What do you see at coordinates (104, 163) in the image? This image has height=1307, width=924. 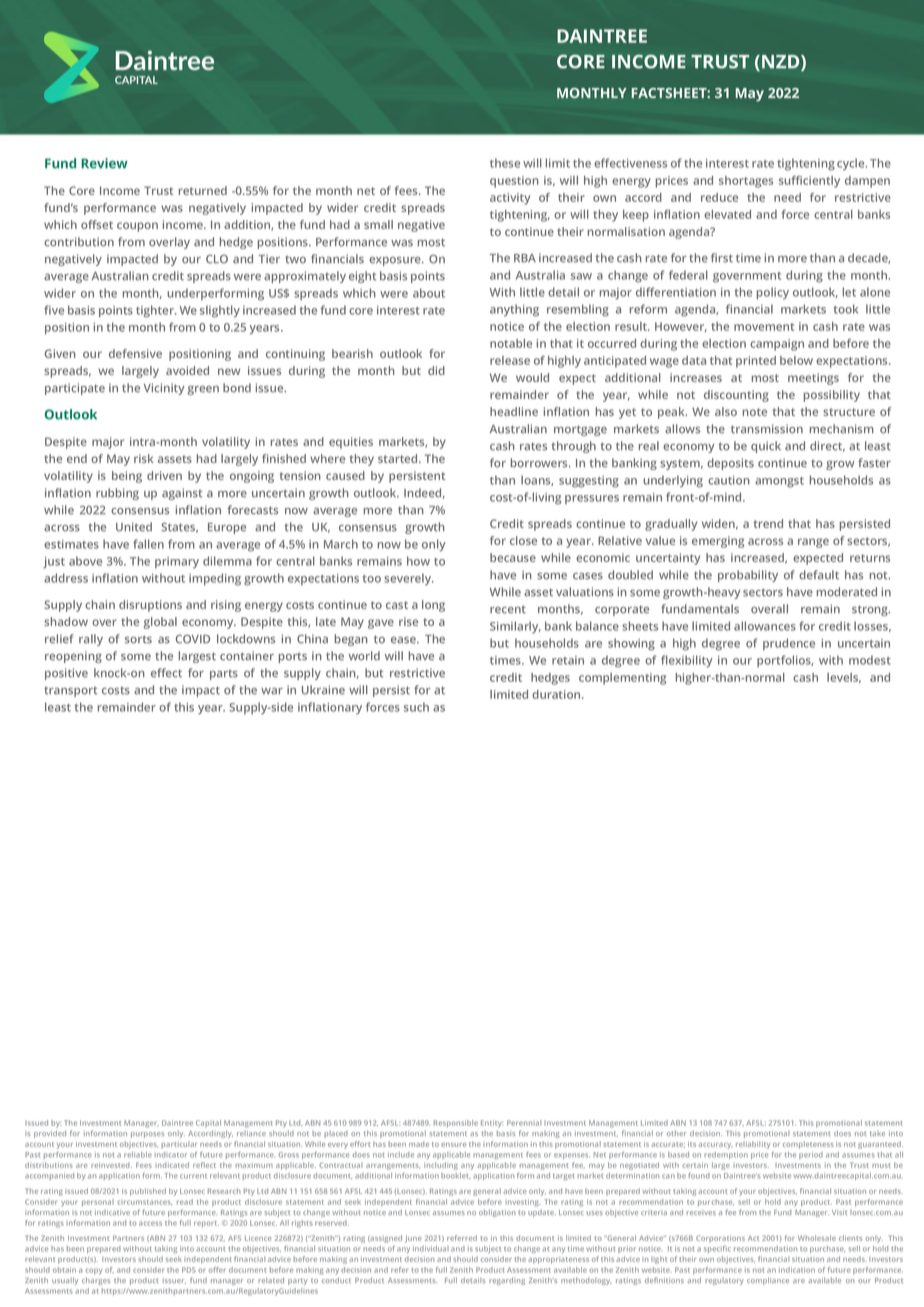 I see `Review` at bounding box center [104, 163].
